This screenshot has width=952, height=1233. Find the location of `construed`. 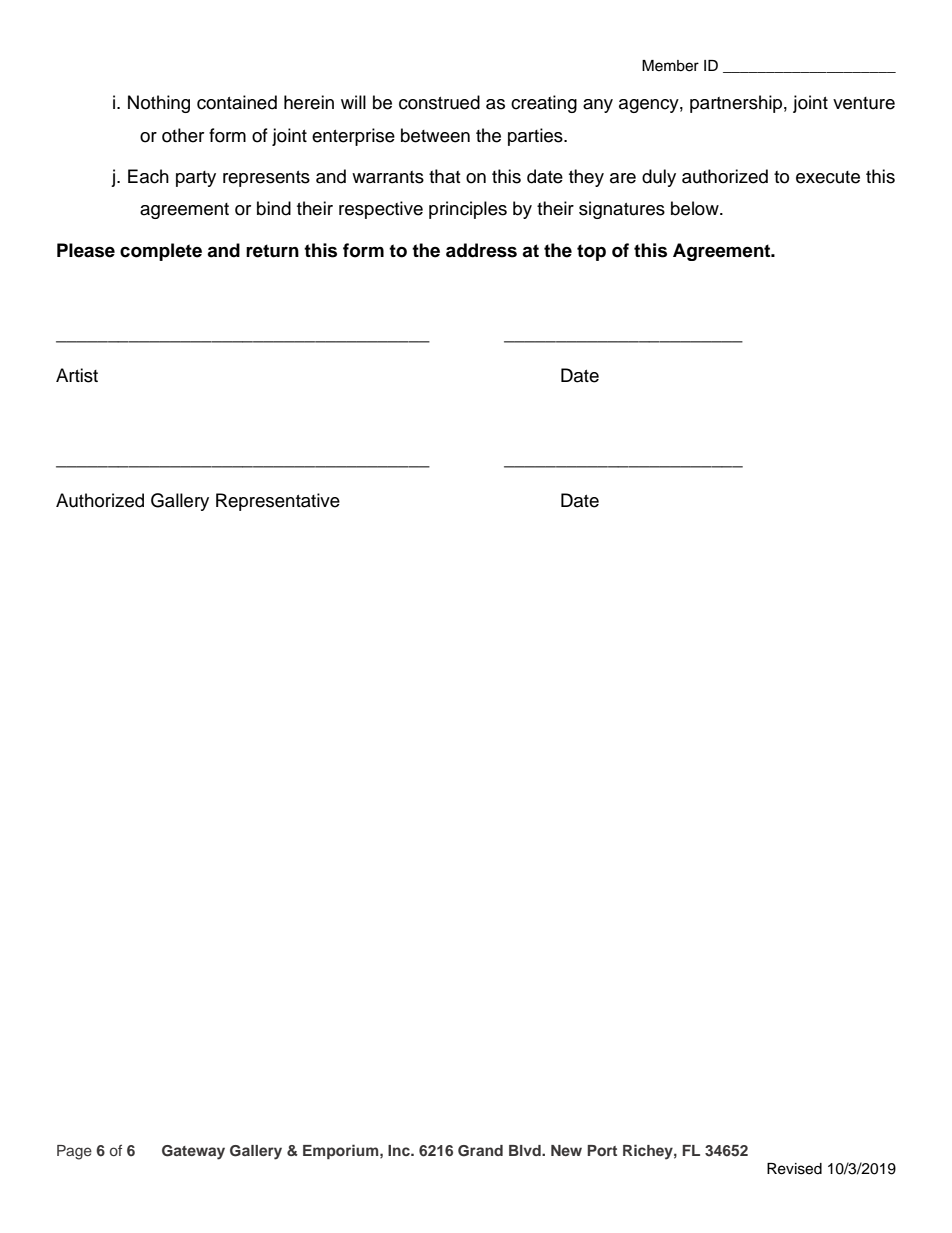

construed is located at coordinates (439, 102).
